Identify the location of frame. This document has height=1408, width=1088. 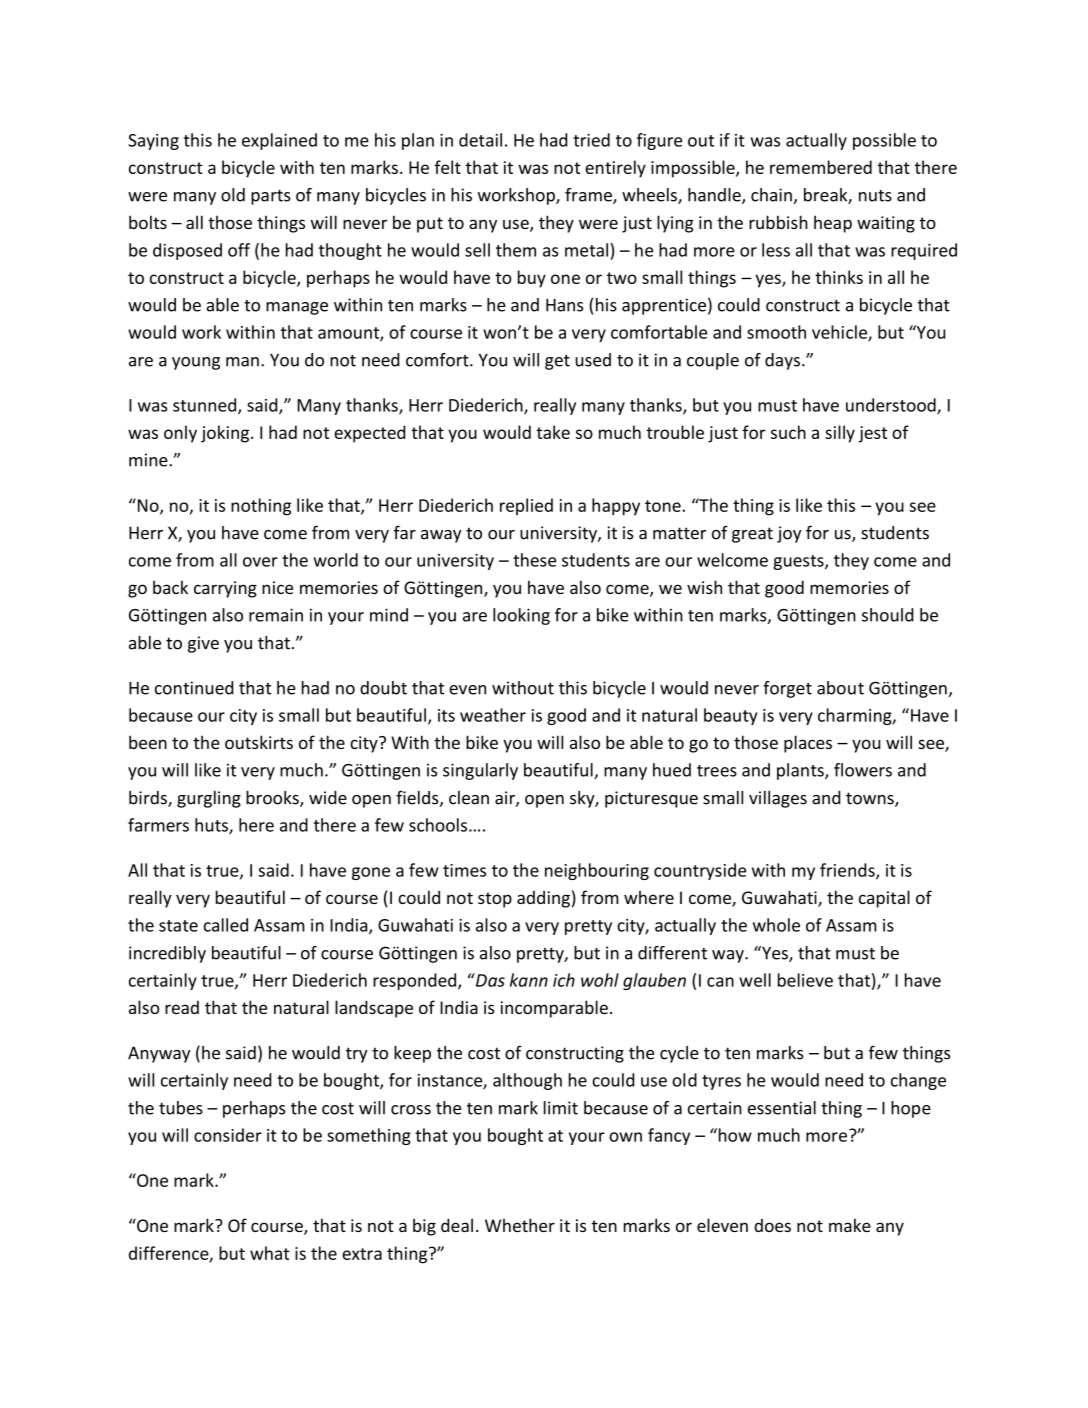
(589, 196).
